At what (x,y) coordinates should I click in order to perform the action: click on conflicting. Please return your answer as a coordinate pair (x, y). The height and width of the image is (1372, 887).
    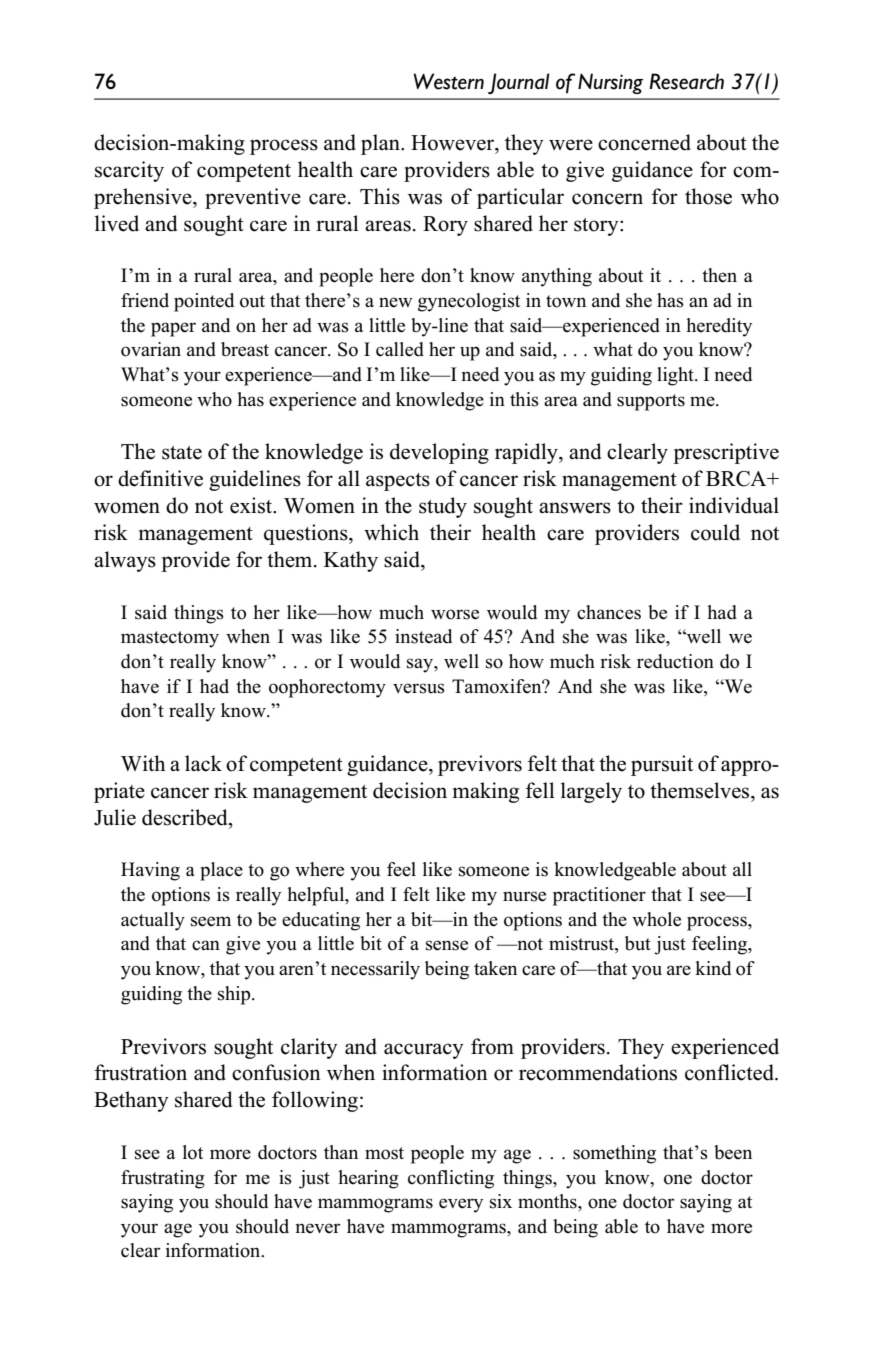
    Looking at the image, I should click on (451, 1179).
